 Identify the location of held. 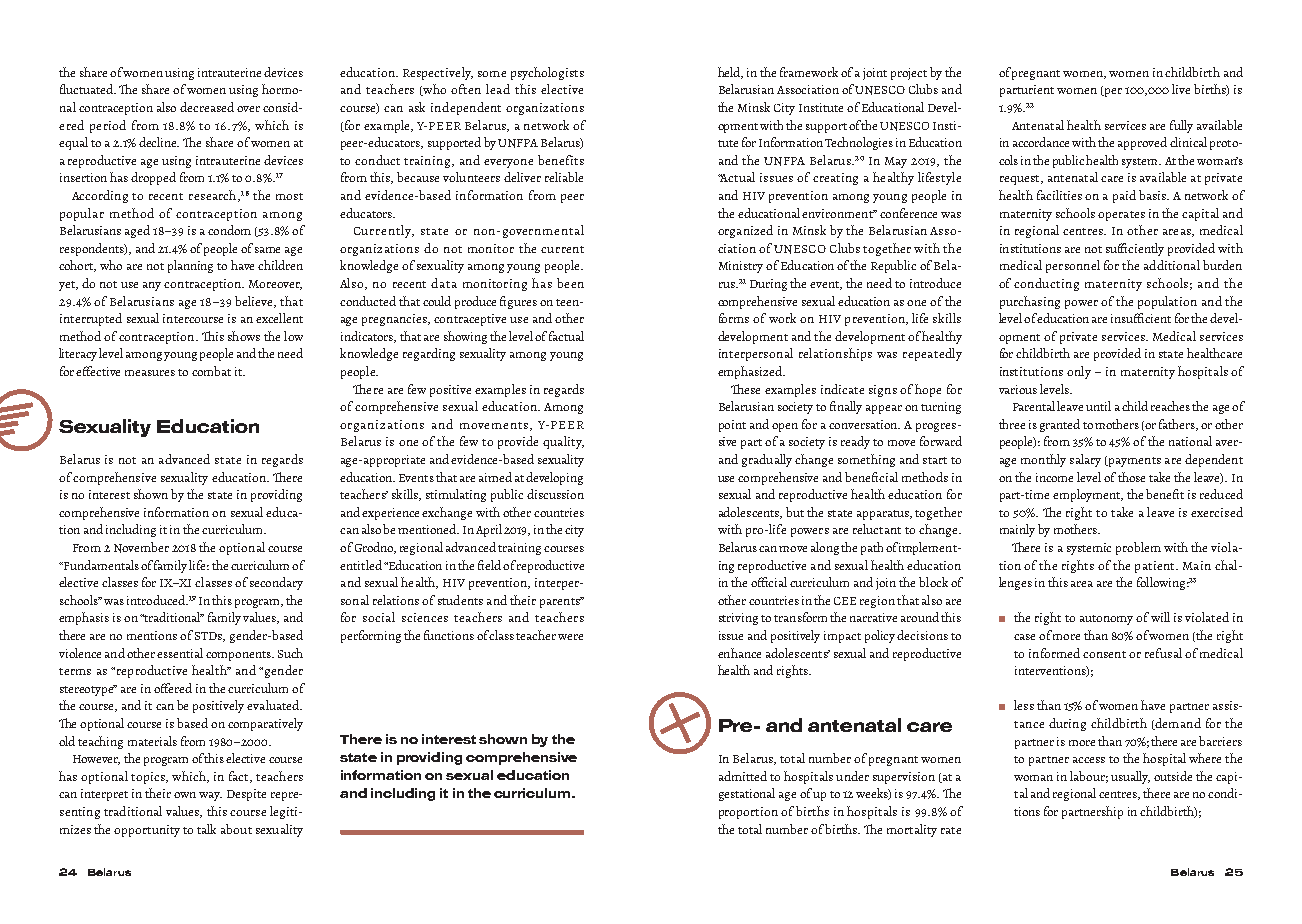
(730, 73).
